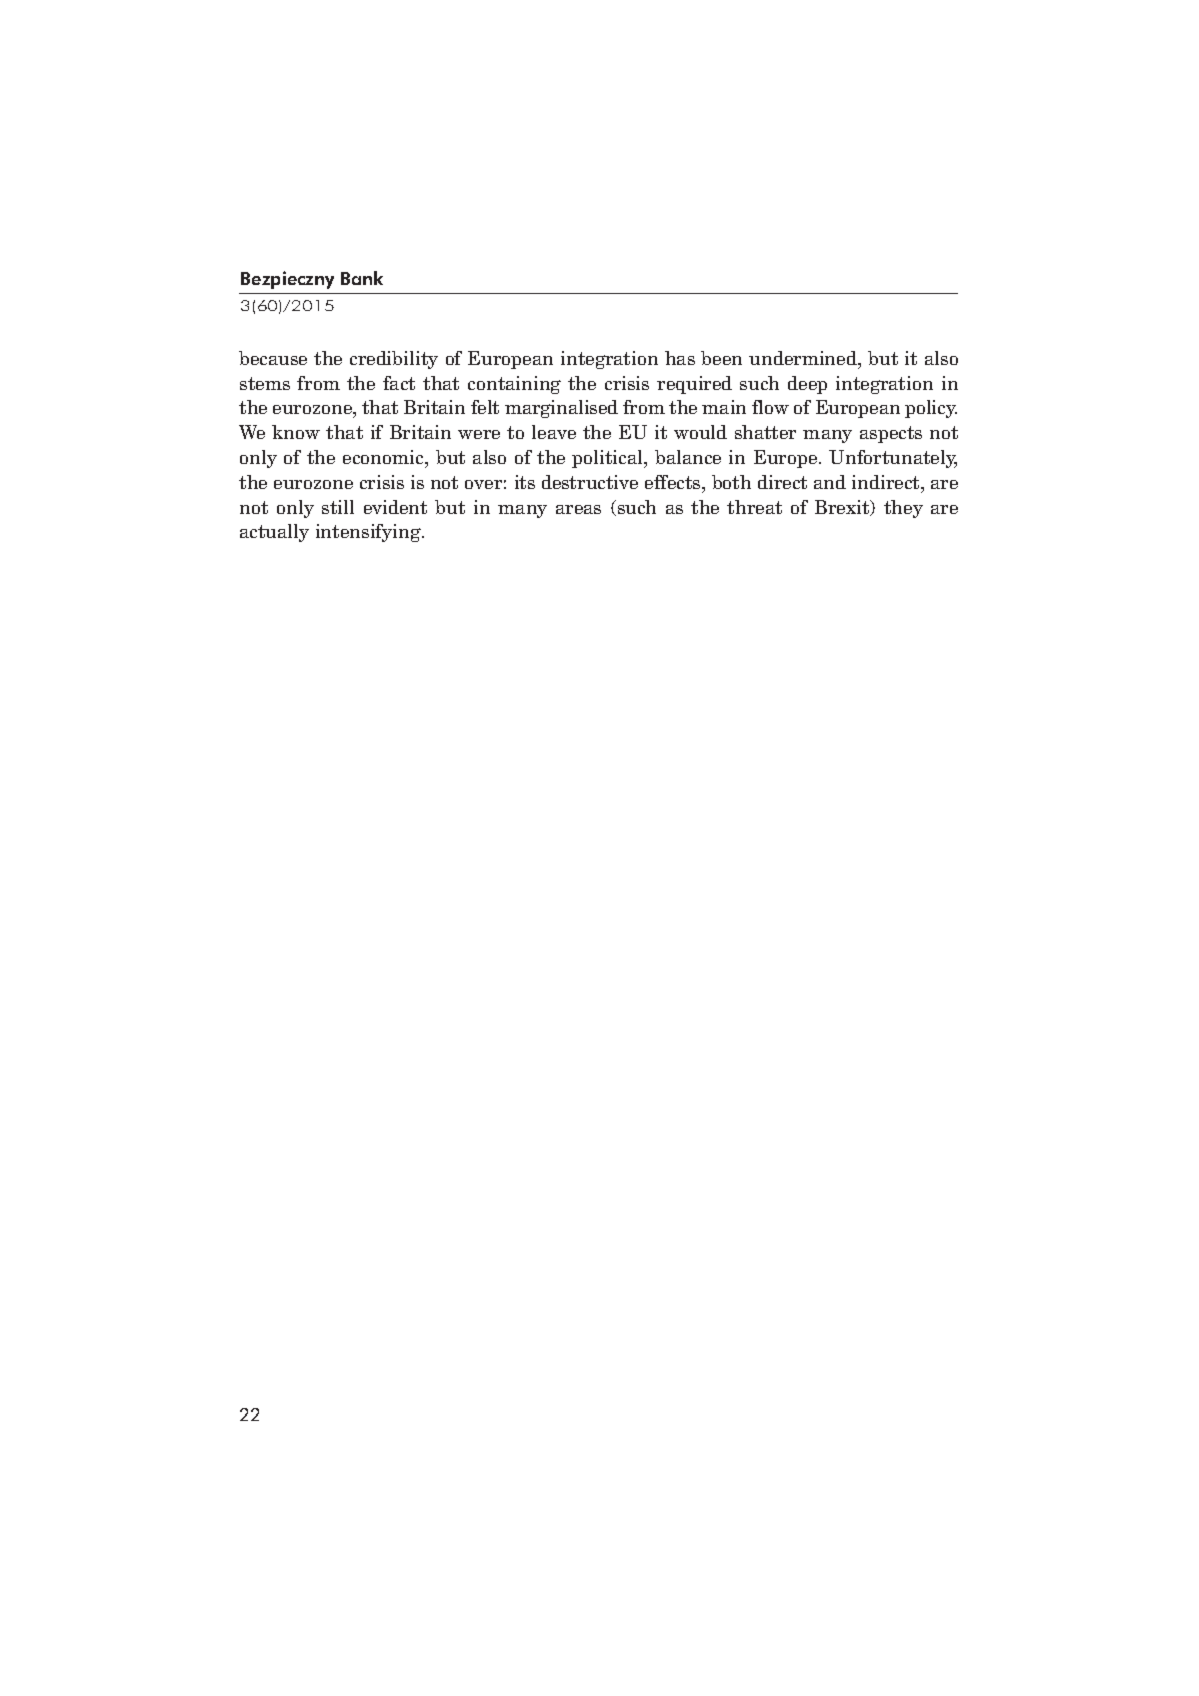 The width and height of the screenshot is (1199, 1696). Describe the element at coordinates (399, 383) in the screenshot. I see `fact` at that location.
